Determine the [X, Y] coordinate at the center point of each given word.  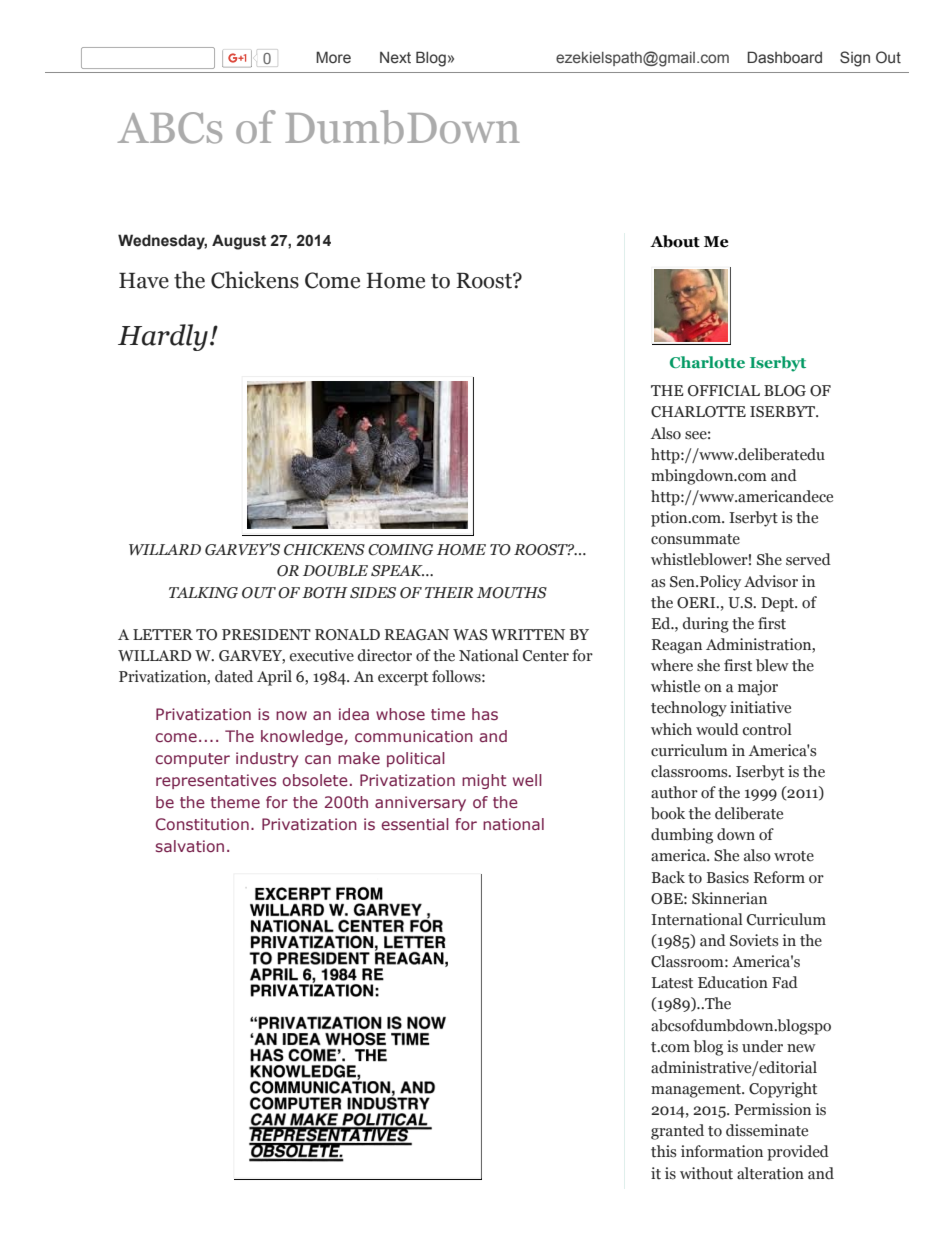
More [333, 57]
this [664, 1151]
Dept [779, 604]
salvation [190, 846]
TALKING [203, 593]
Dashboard [784, 57]
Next [395, 58]
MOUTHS [512, 593]
